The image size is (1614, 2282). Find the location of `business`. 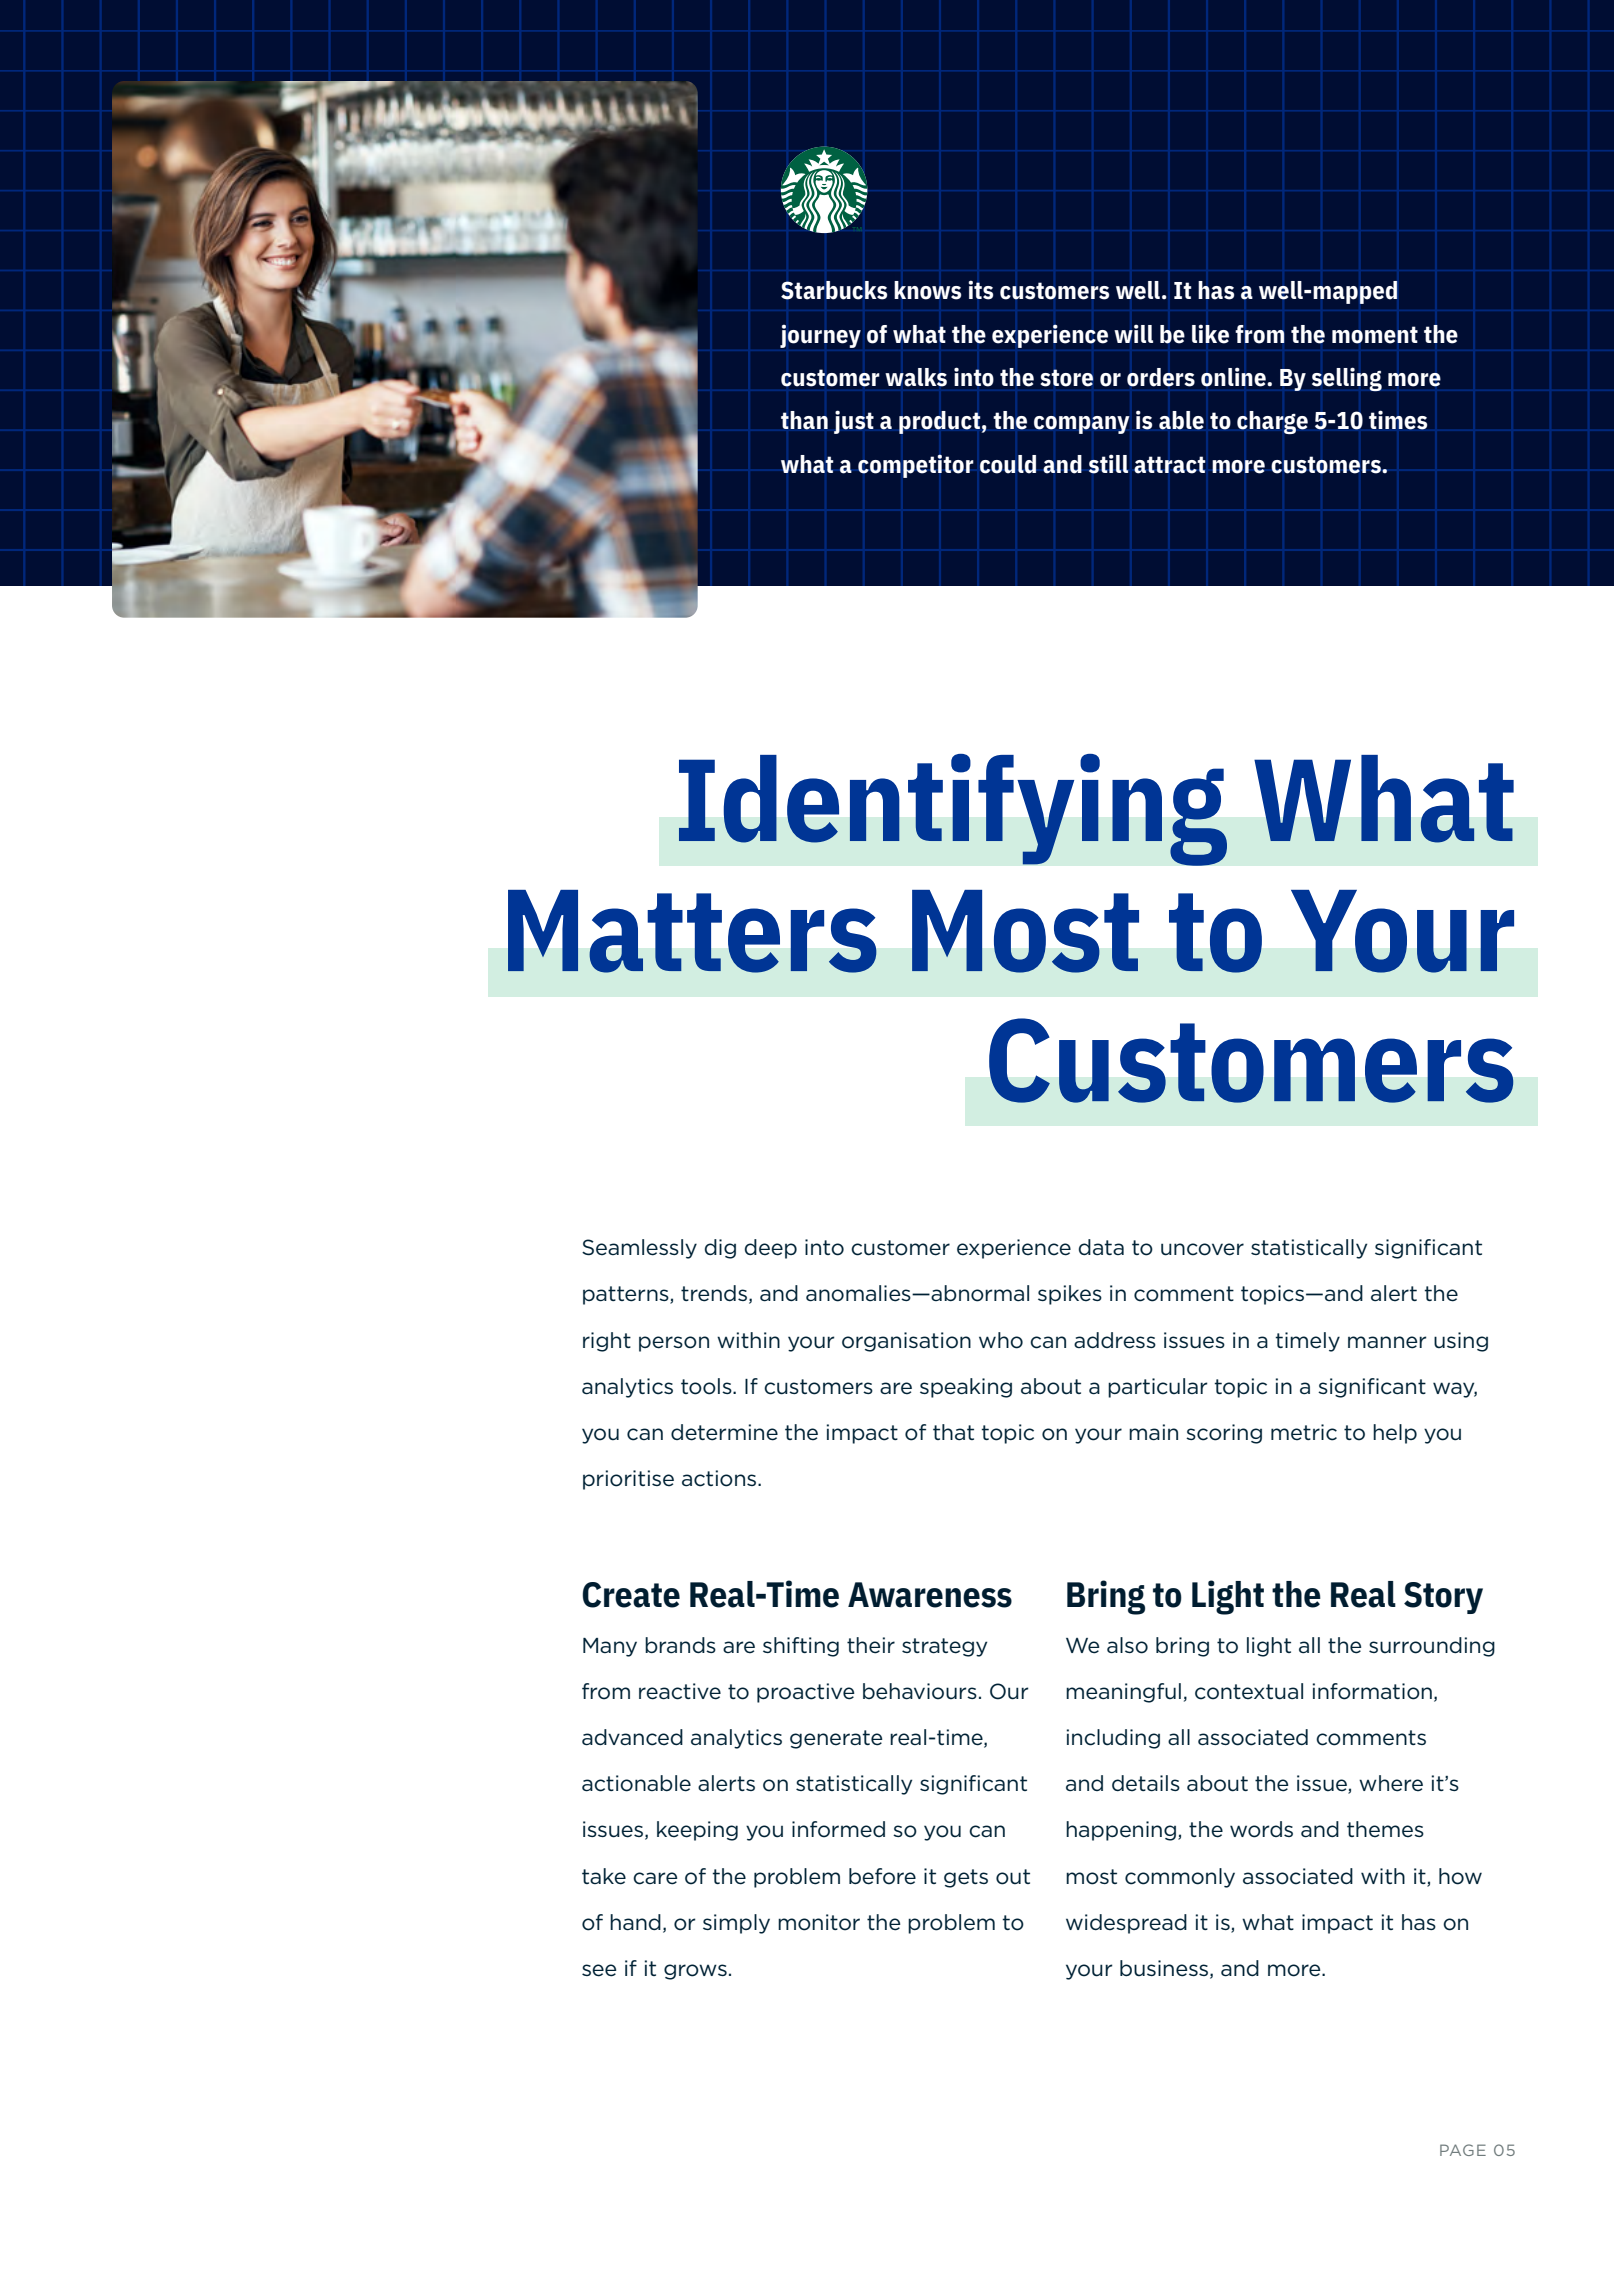

business is located at coordinates (1164, 1968).
